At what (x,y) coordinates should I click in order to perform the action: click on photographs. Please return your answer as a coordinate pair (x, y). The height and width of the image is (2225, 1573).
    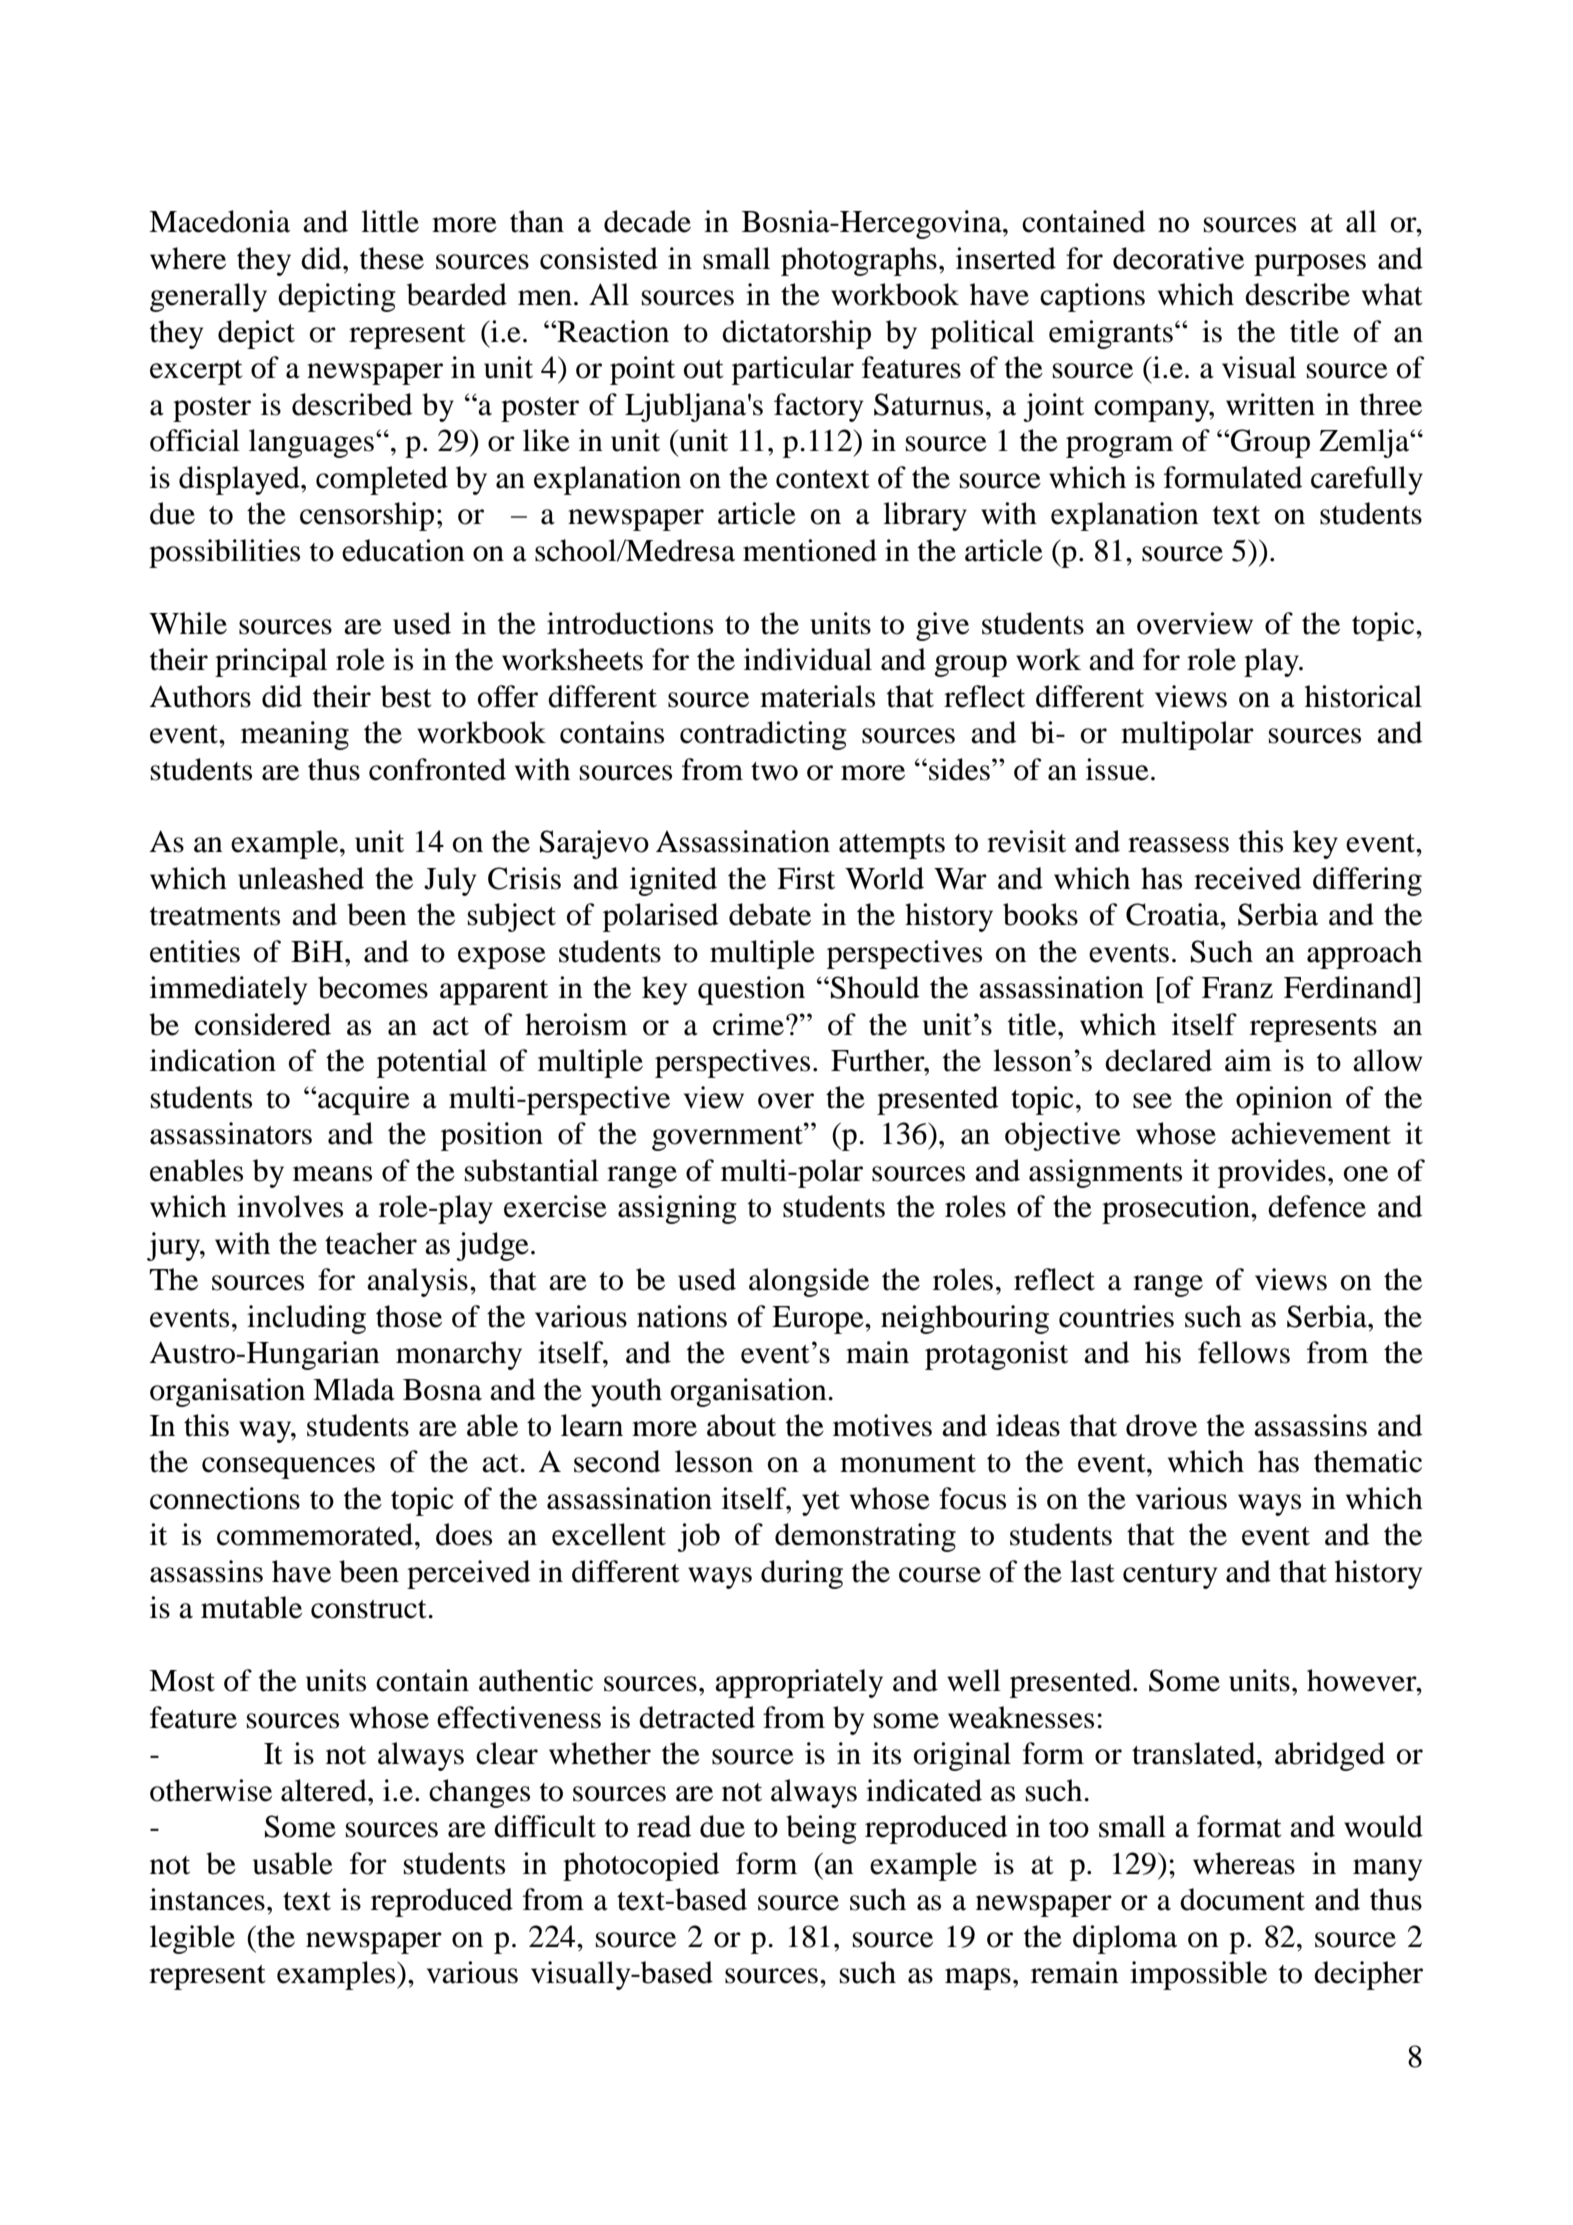
    Looking at the image, I should click on (859, 261).
